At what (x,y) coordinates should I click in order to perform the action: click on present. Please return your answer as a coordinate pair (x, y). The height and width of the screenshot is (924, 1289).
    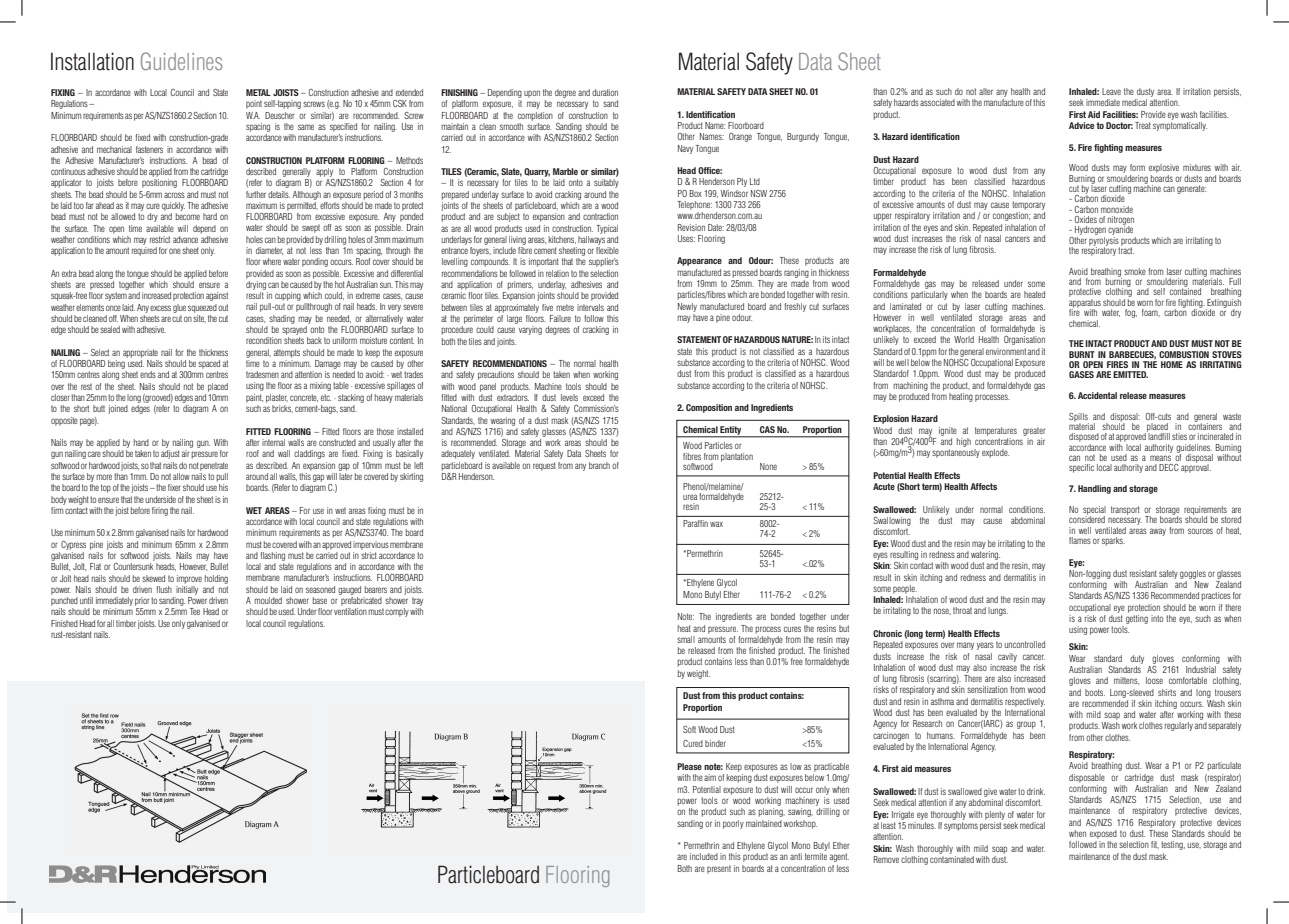
    Looking at the image, I should click on (719, 869).
